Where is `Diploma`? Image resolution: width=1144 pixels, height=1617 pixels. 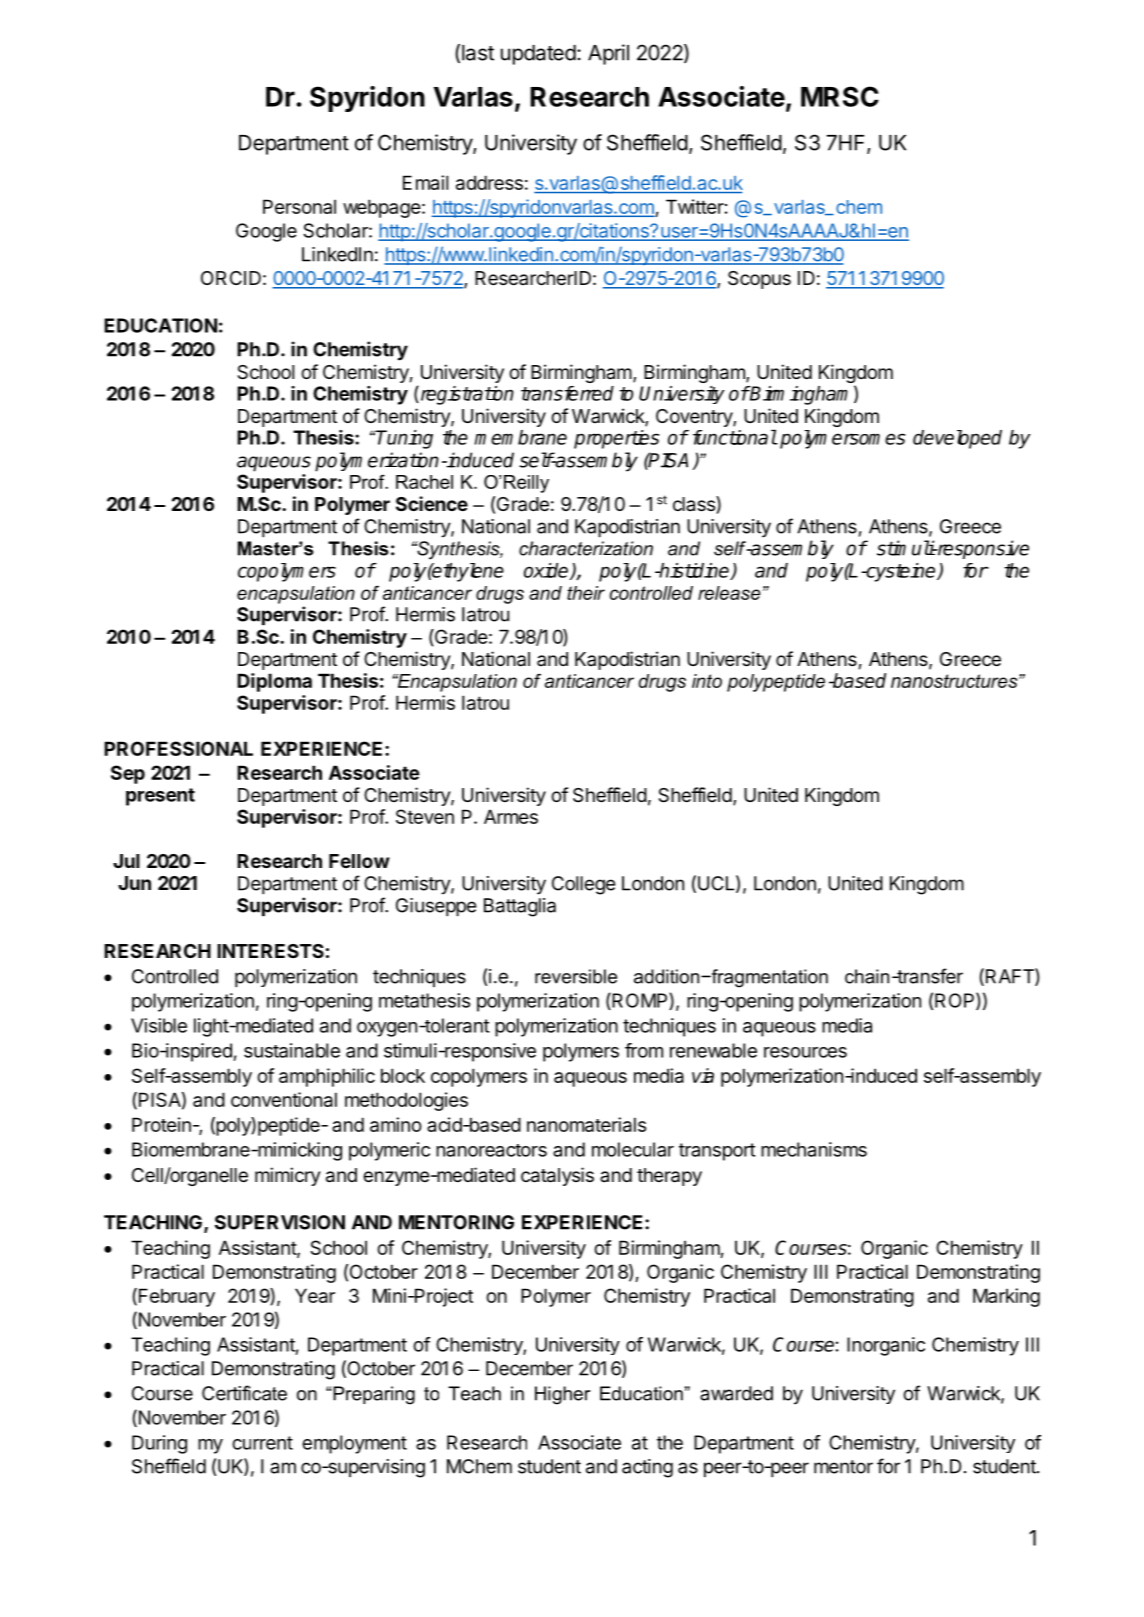
Diploma is located at coordinates (274, 682).
